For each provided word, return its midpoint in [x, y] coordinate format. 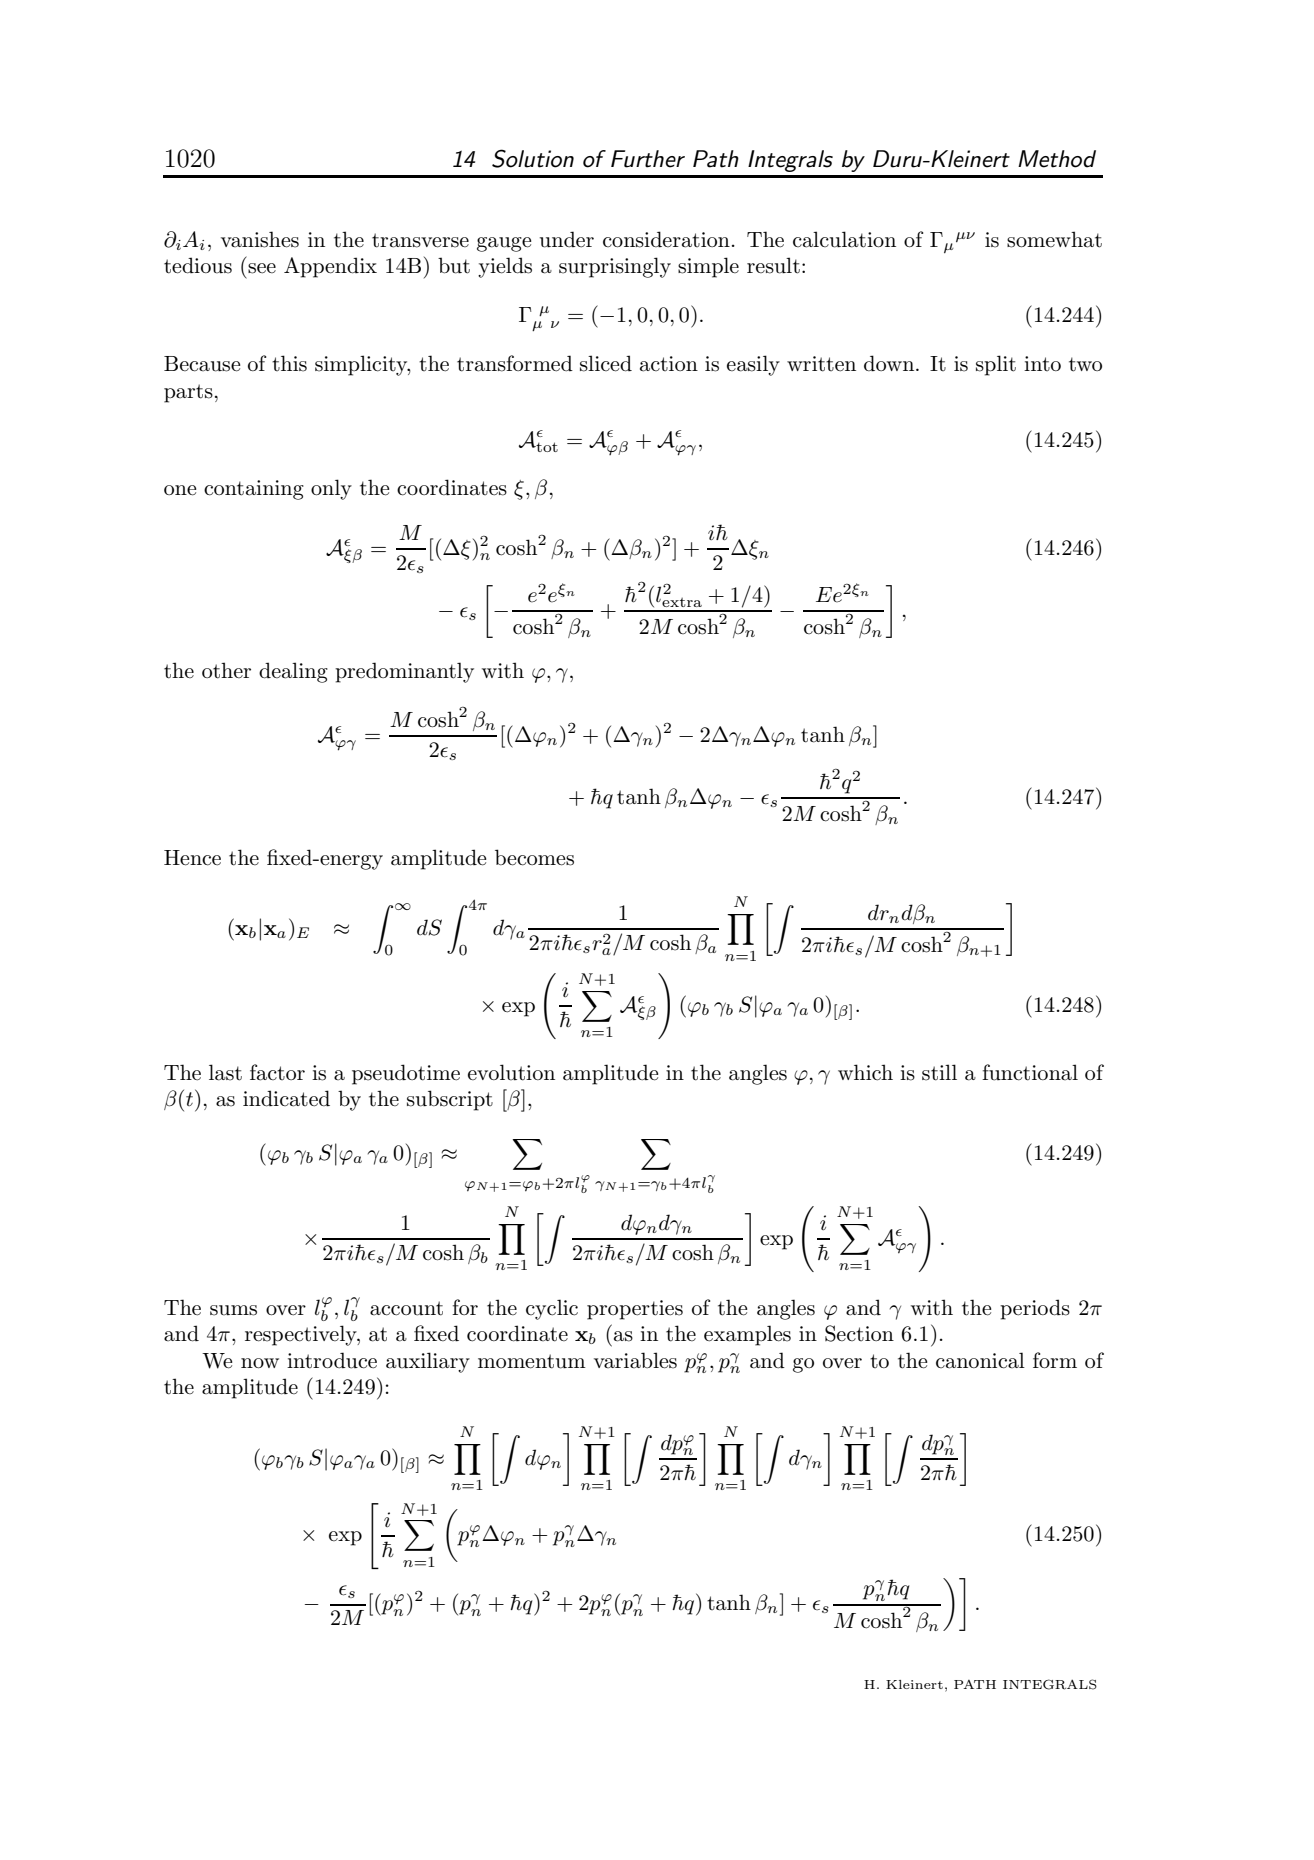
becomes [534, 857]
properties [635, 1310]
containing [254, 490]
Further [648, 159]
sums [233, 1310]
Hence [192, 858]
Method [1057, 159]
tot [546, 447]
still [939, 1072]
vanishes [260, 239]
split [996, 365]
